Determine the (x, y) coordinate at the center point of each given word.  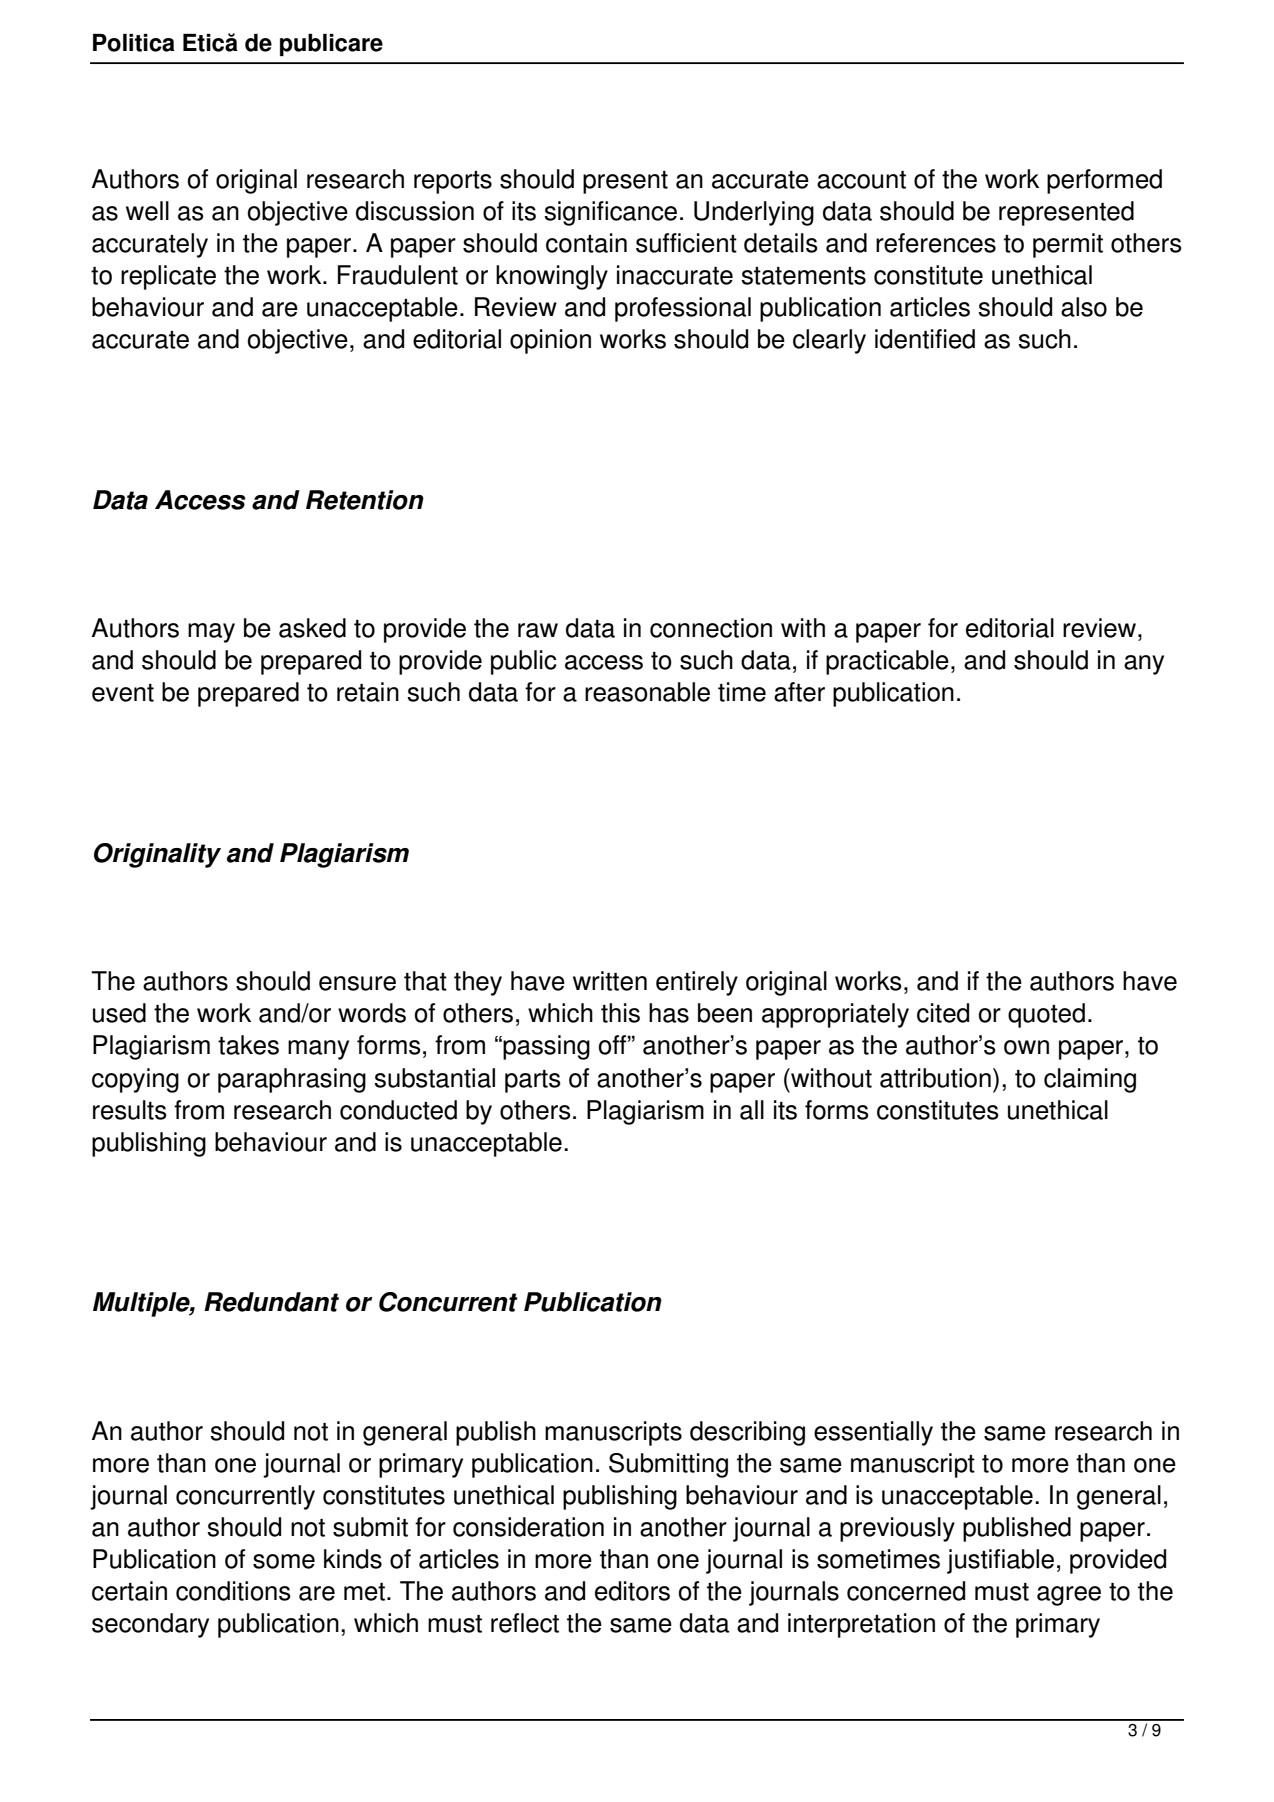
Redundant (271, 1302)
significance (610, 213)
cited (943, 1013)
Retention (365, 500)
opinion (550, 341)
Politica (134, 43)
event (123, 693)
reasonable (647, 692)
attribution (935, 1078)
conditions (233, 1591)
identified (925, 339)
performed (1104, 181)
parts (533, 1081)
